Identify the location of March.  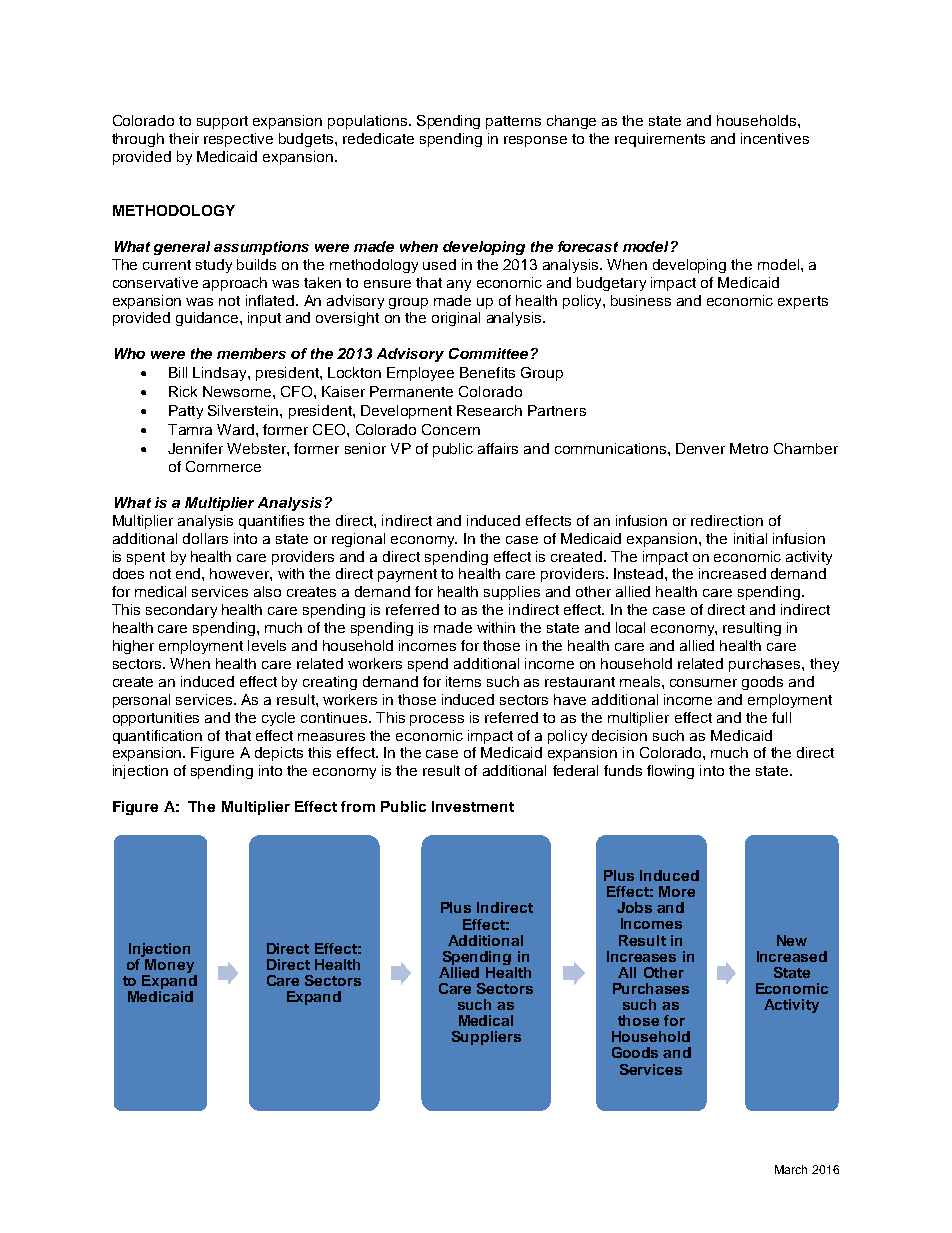
(791, 1169).
